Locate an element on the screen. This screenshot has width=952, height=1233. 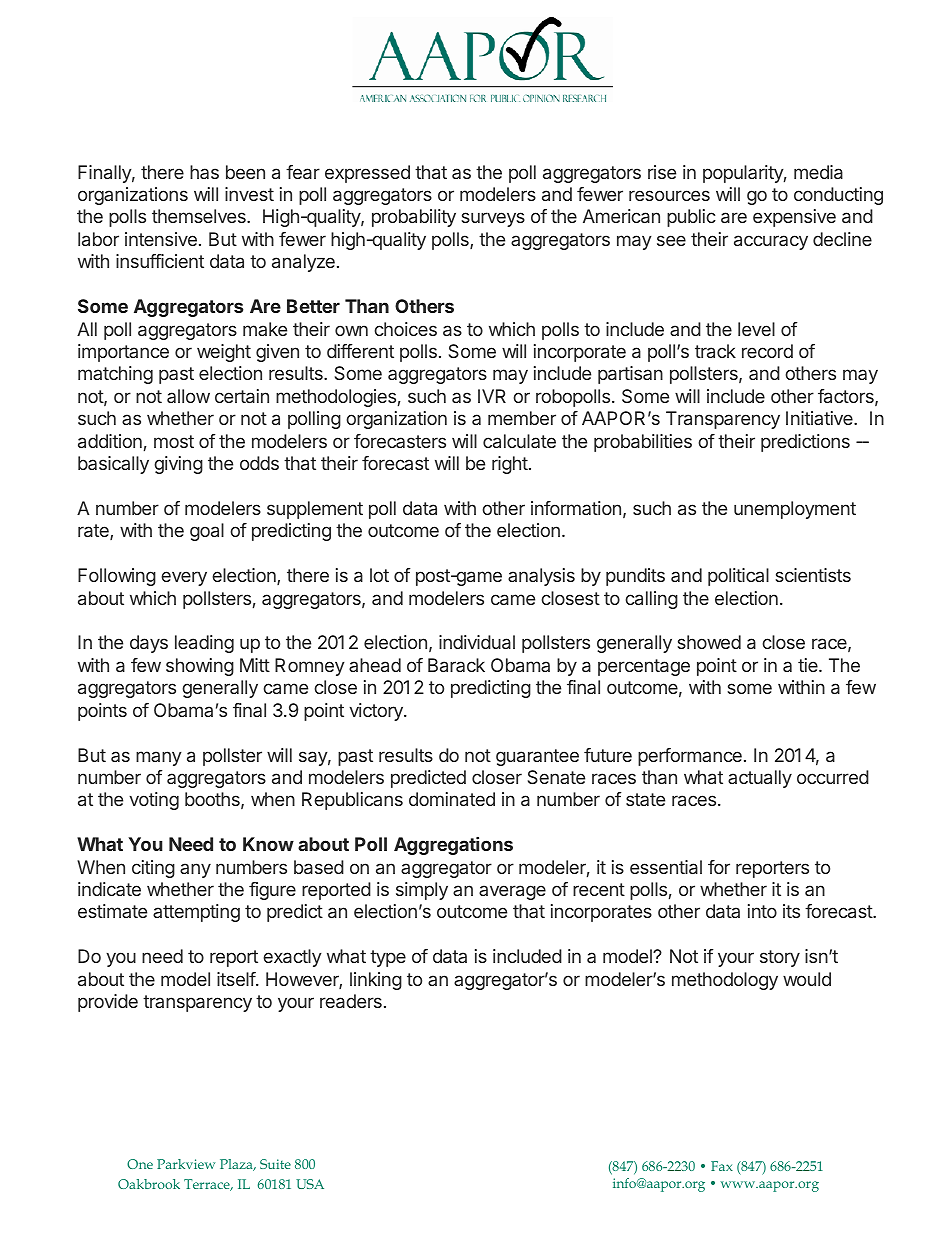
surveys is located at coordinates (493, 219).
